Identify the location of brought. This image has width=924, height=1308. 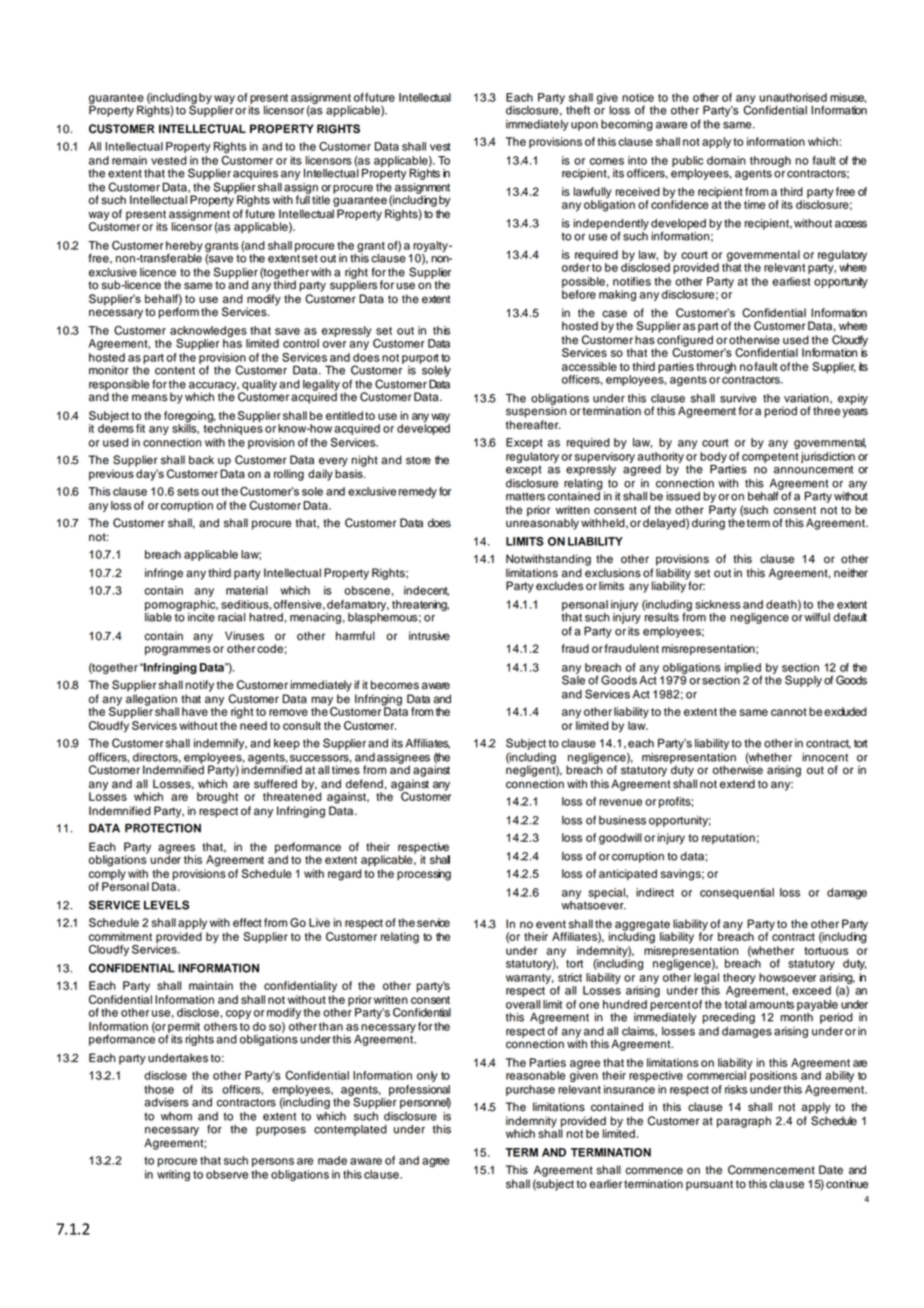
(217, 798).
